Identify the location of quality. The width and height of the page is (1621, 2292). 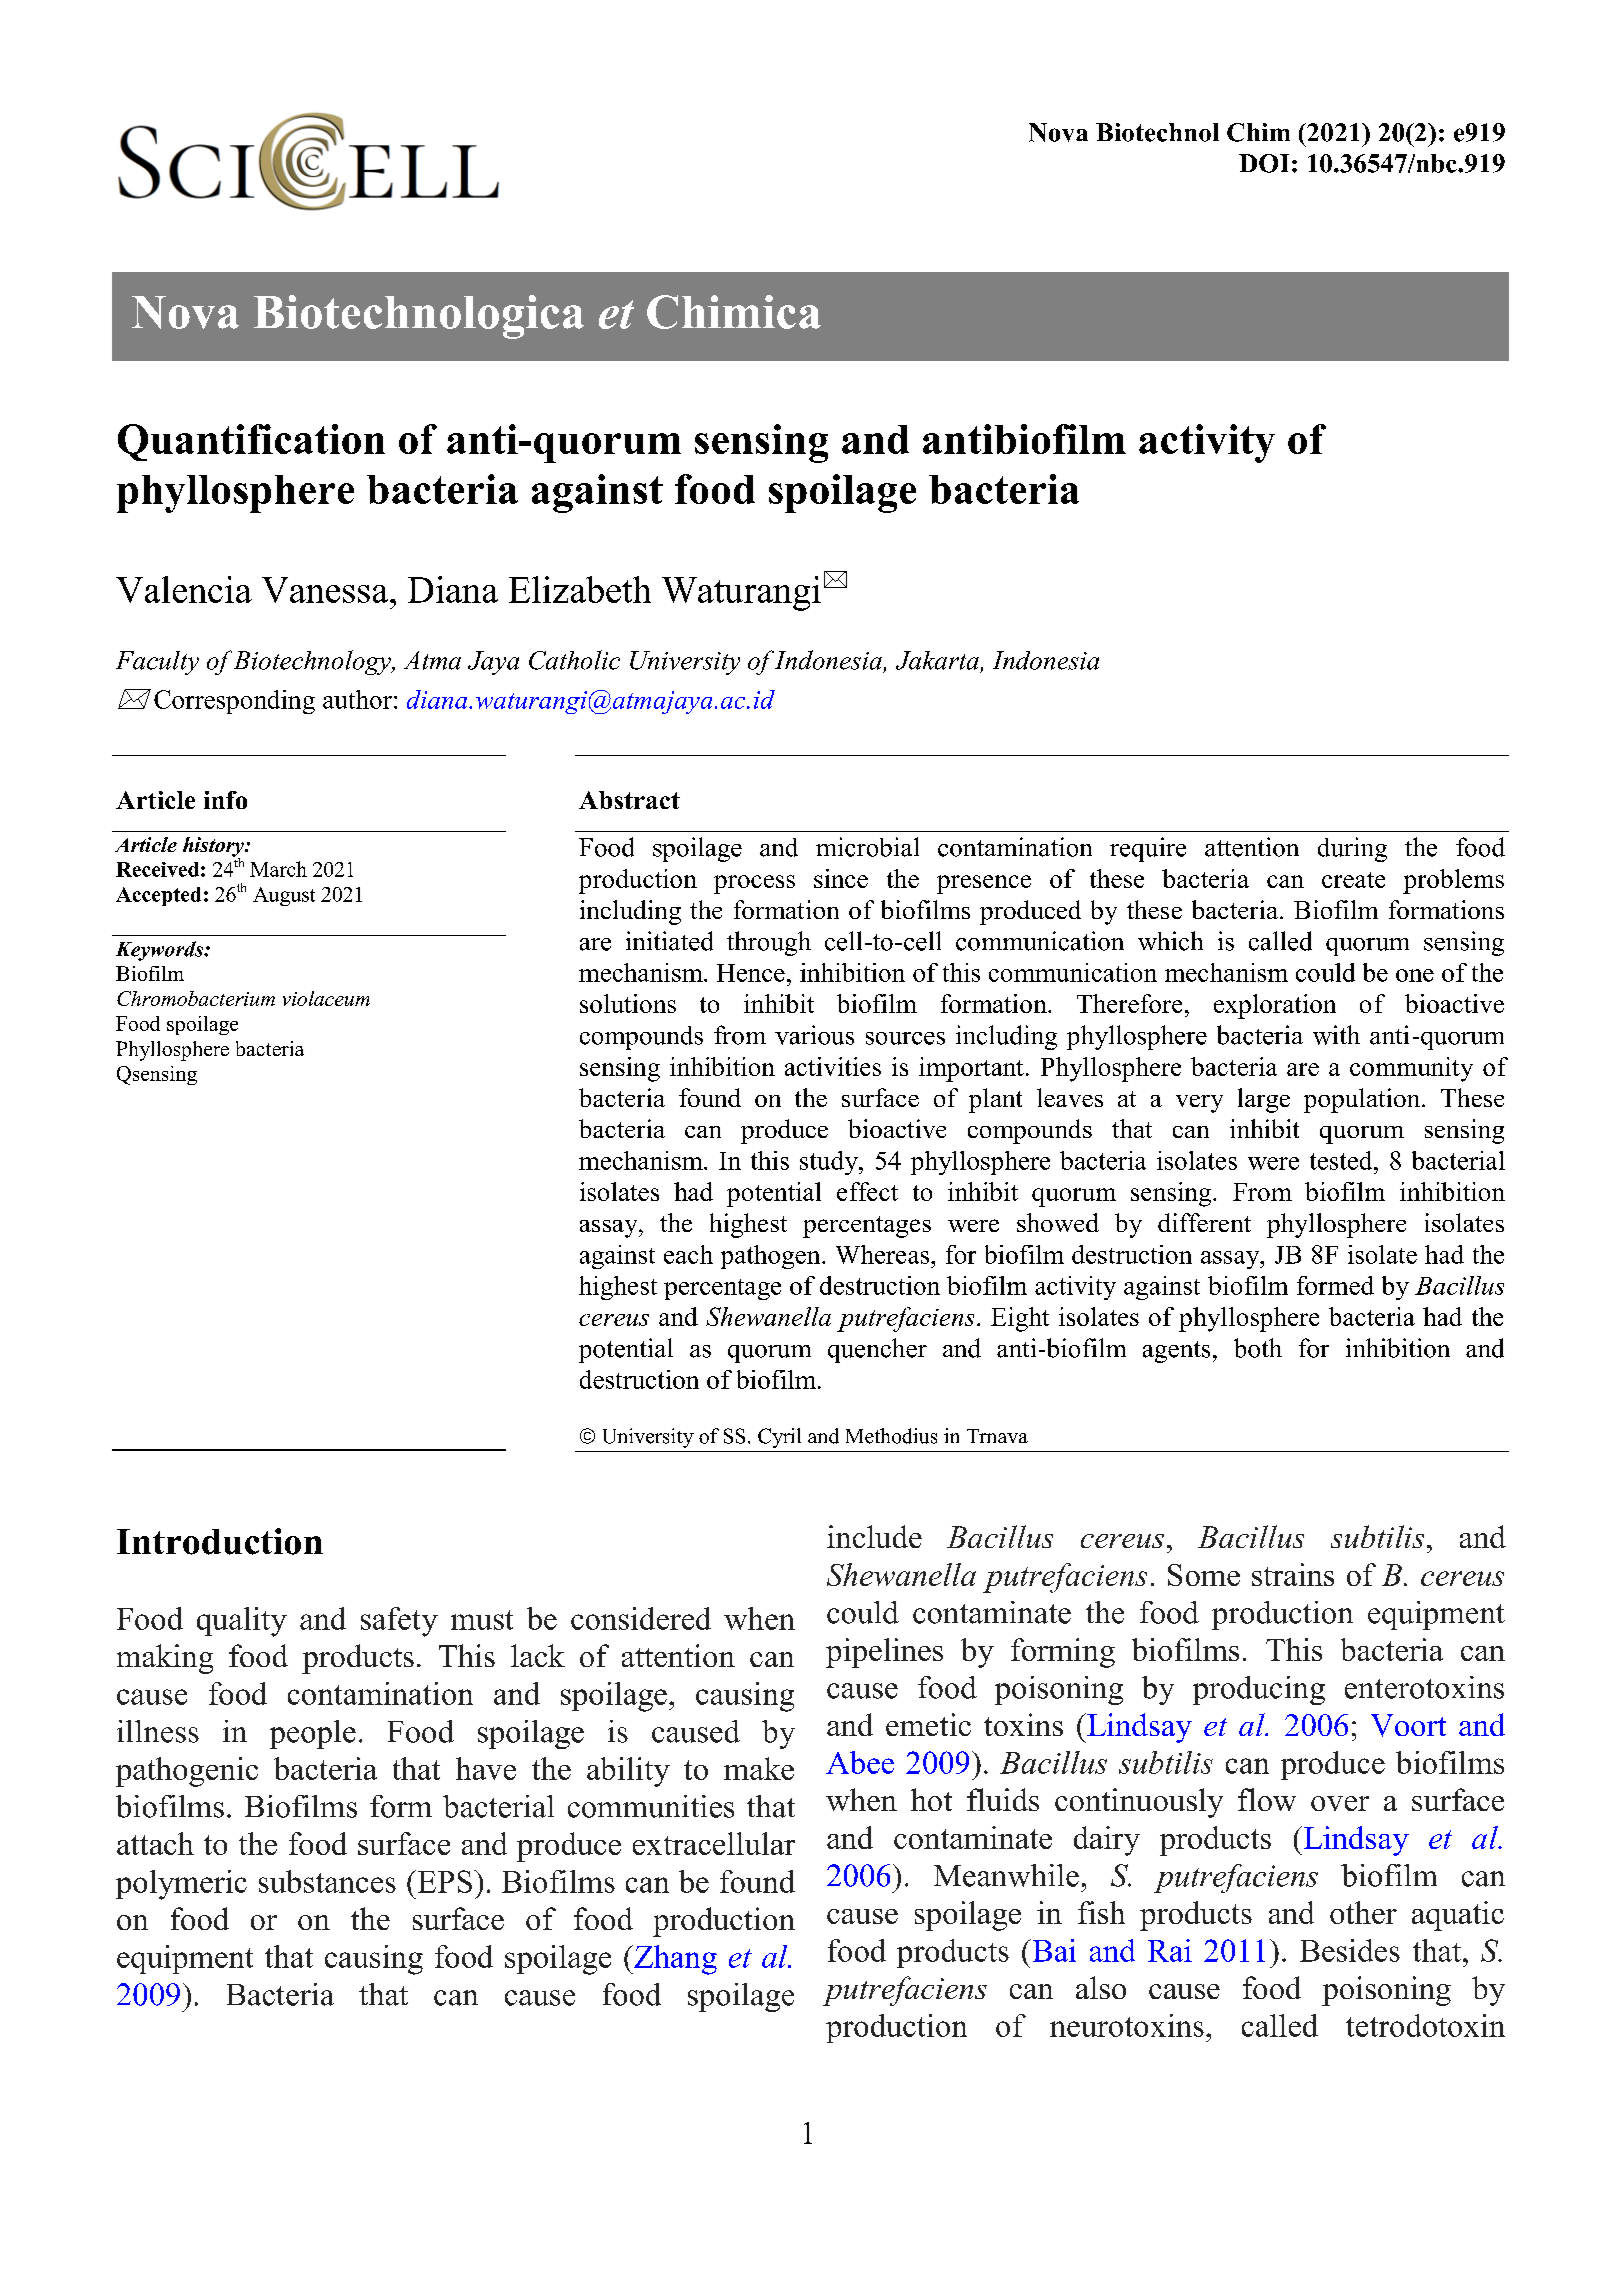
(242, 1622).
